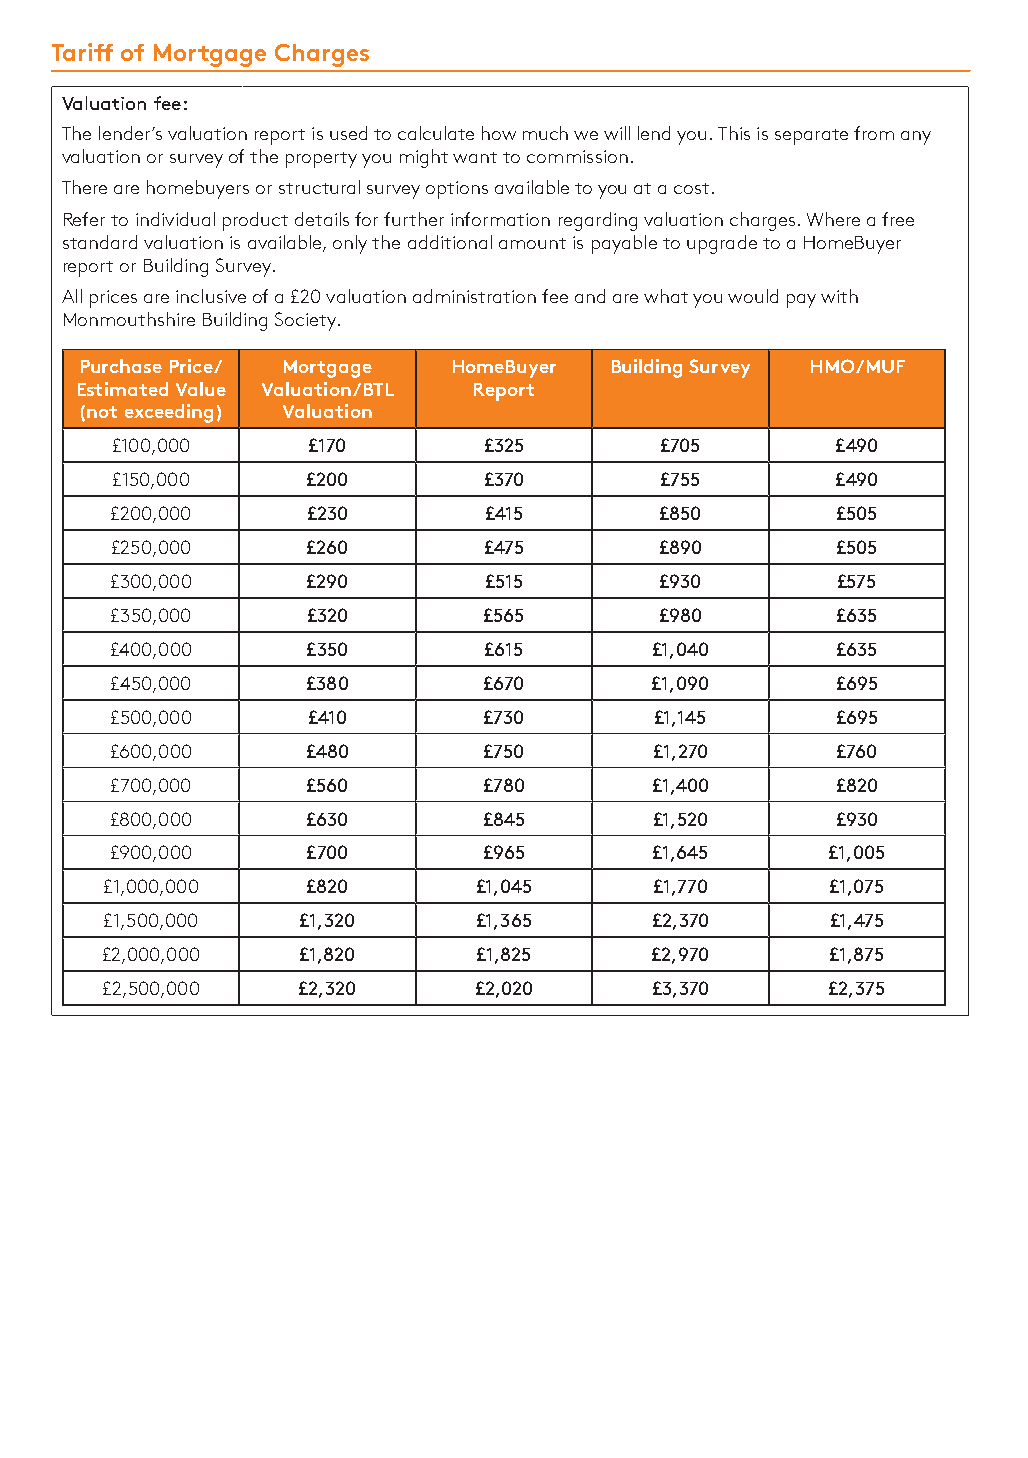 This image has width=1028, height=1458. What do you see at coordinates (734, 133) in the image?
I see `This` at bounding box center [734, 133].
